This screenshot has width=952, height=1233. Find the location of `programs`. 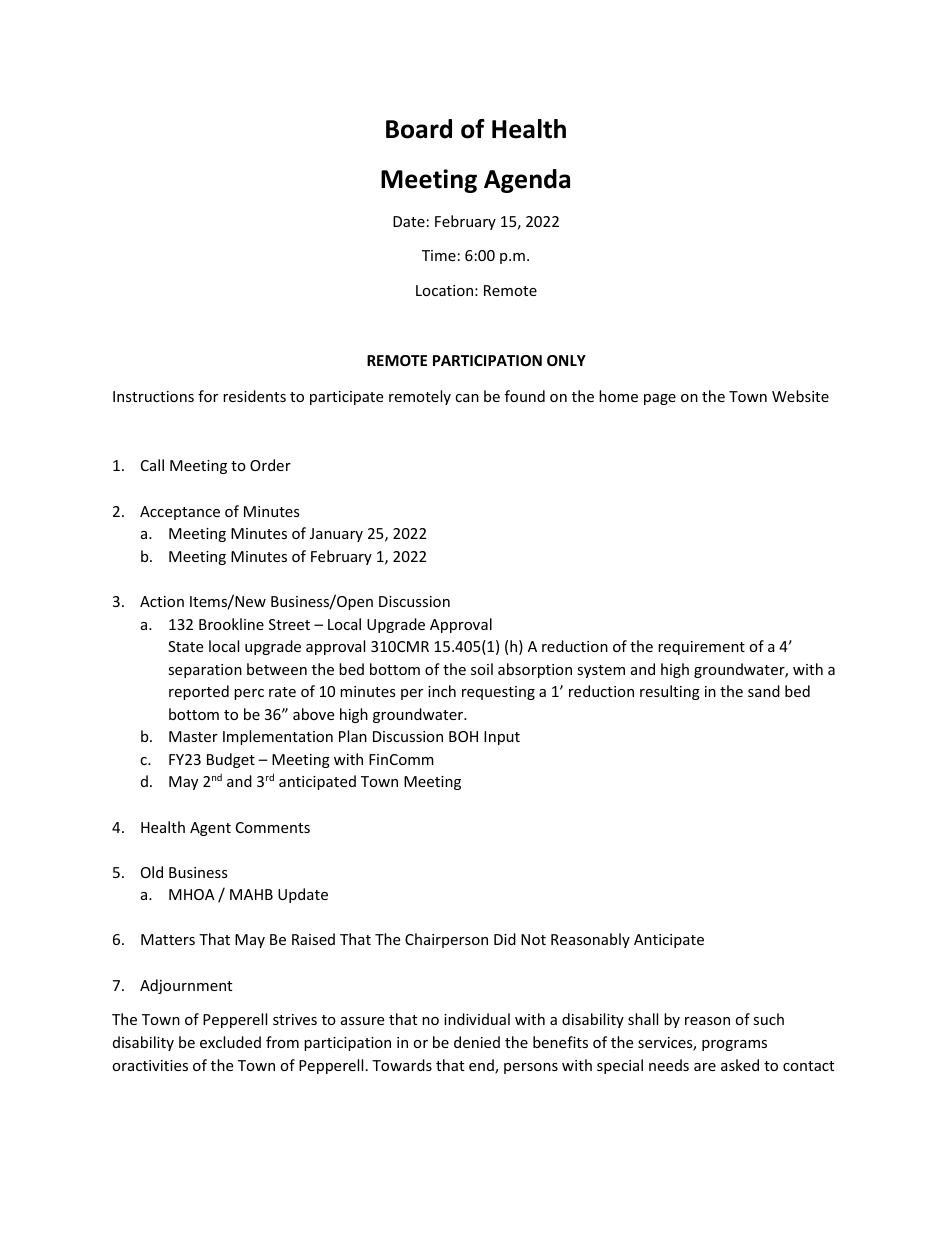

programs is located at coordinates (734, 1045).
